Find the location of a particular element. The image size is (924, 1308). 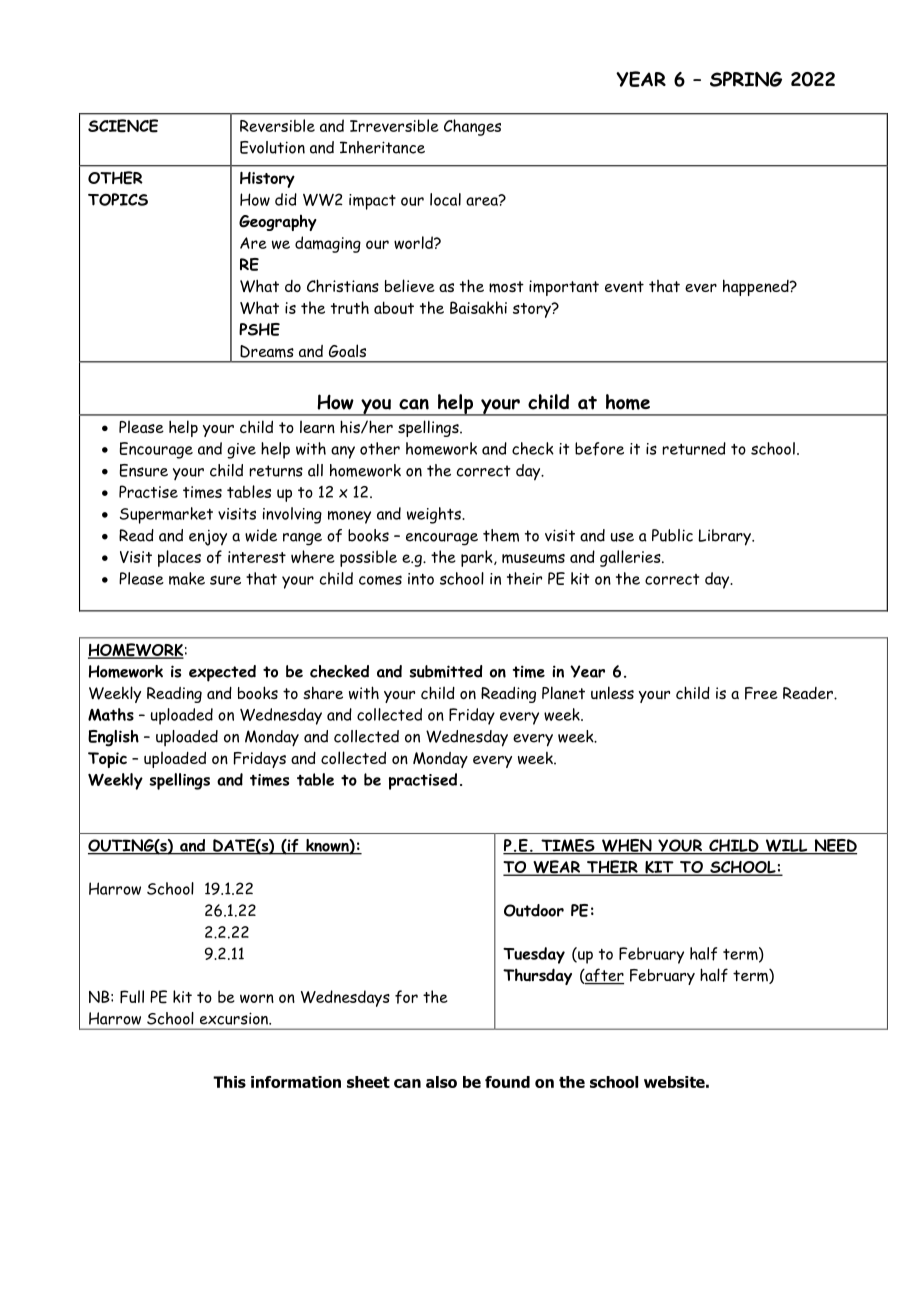

SCIENCE is located at coordinates (123, 126).
